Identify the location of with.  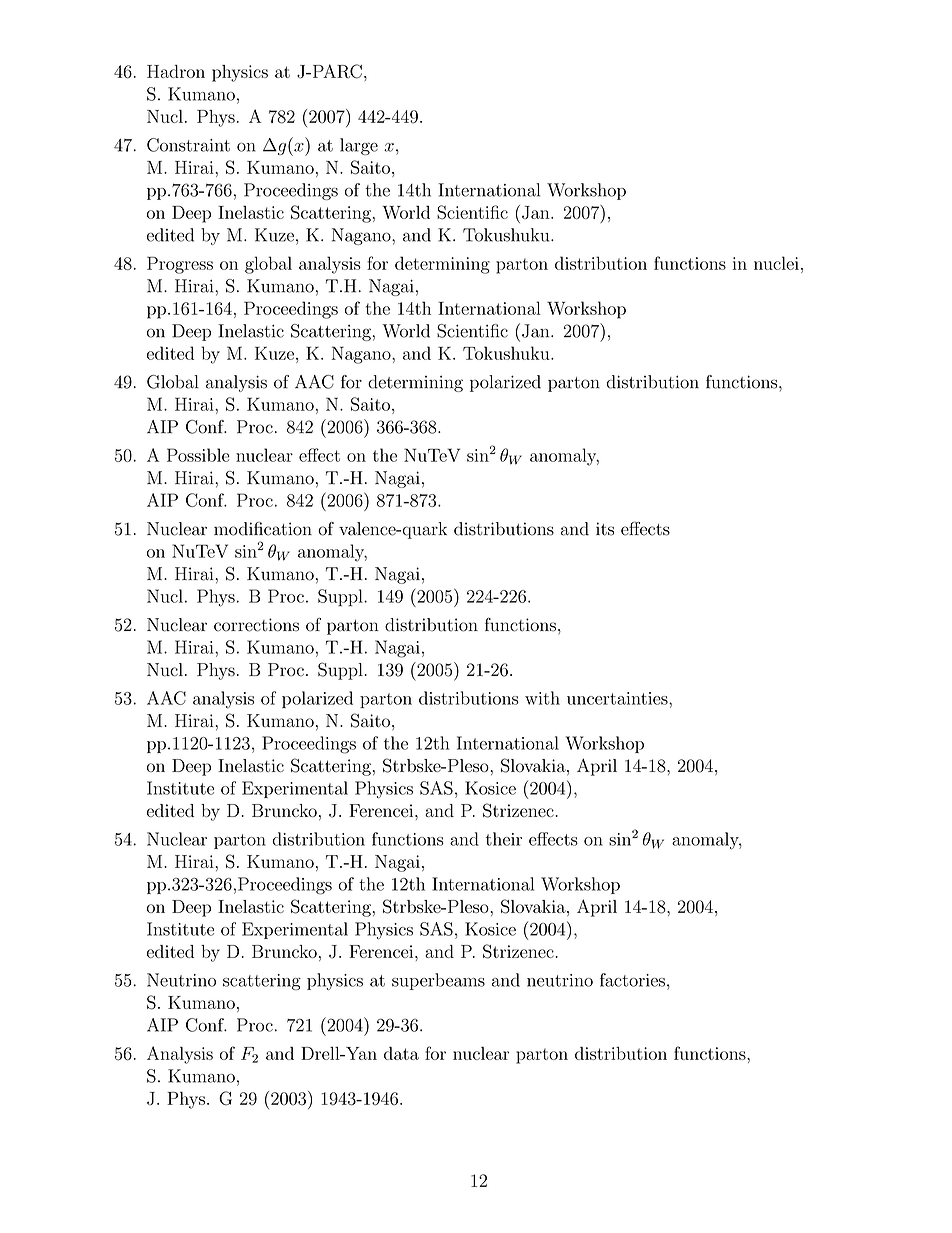
(542, 698).
